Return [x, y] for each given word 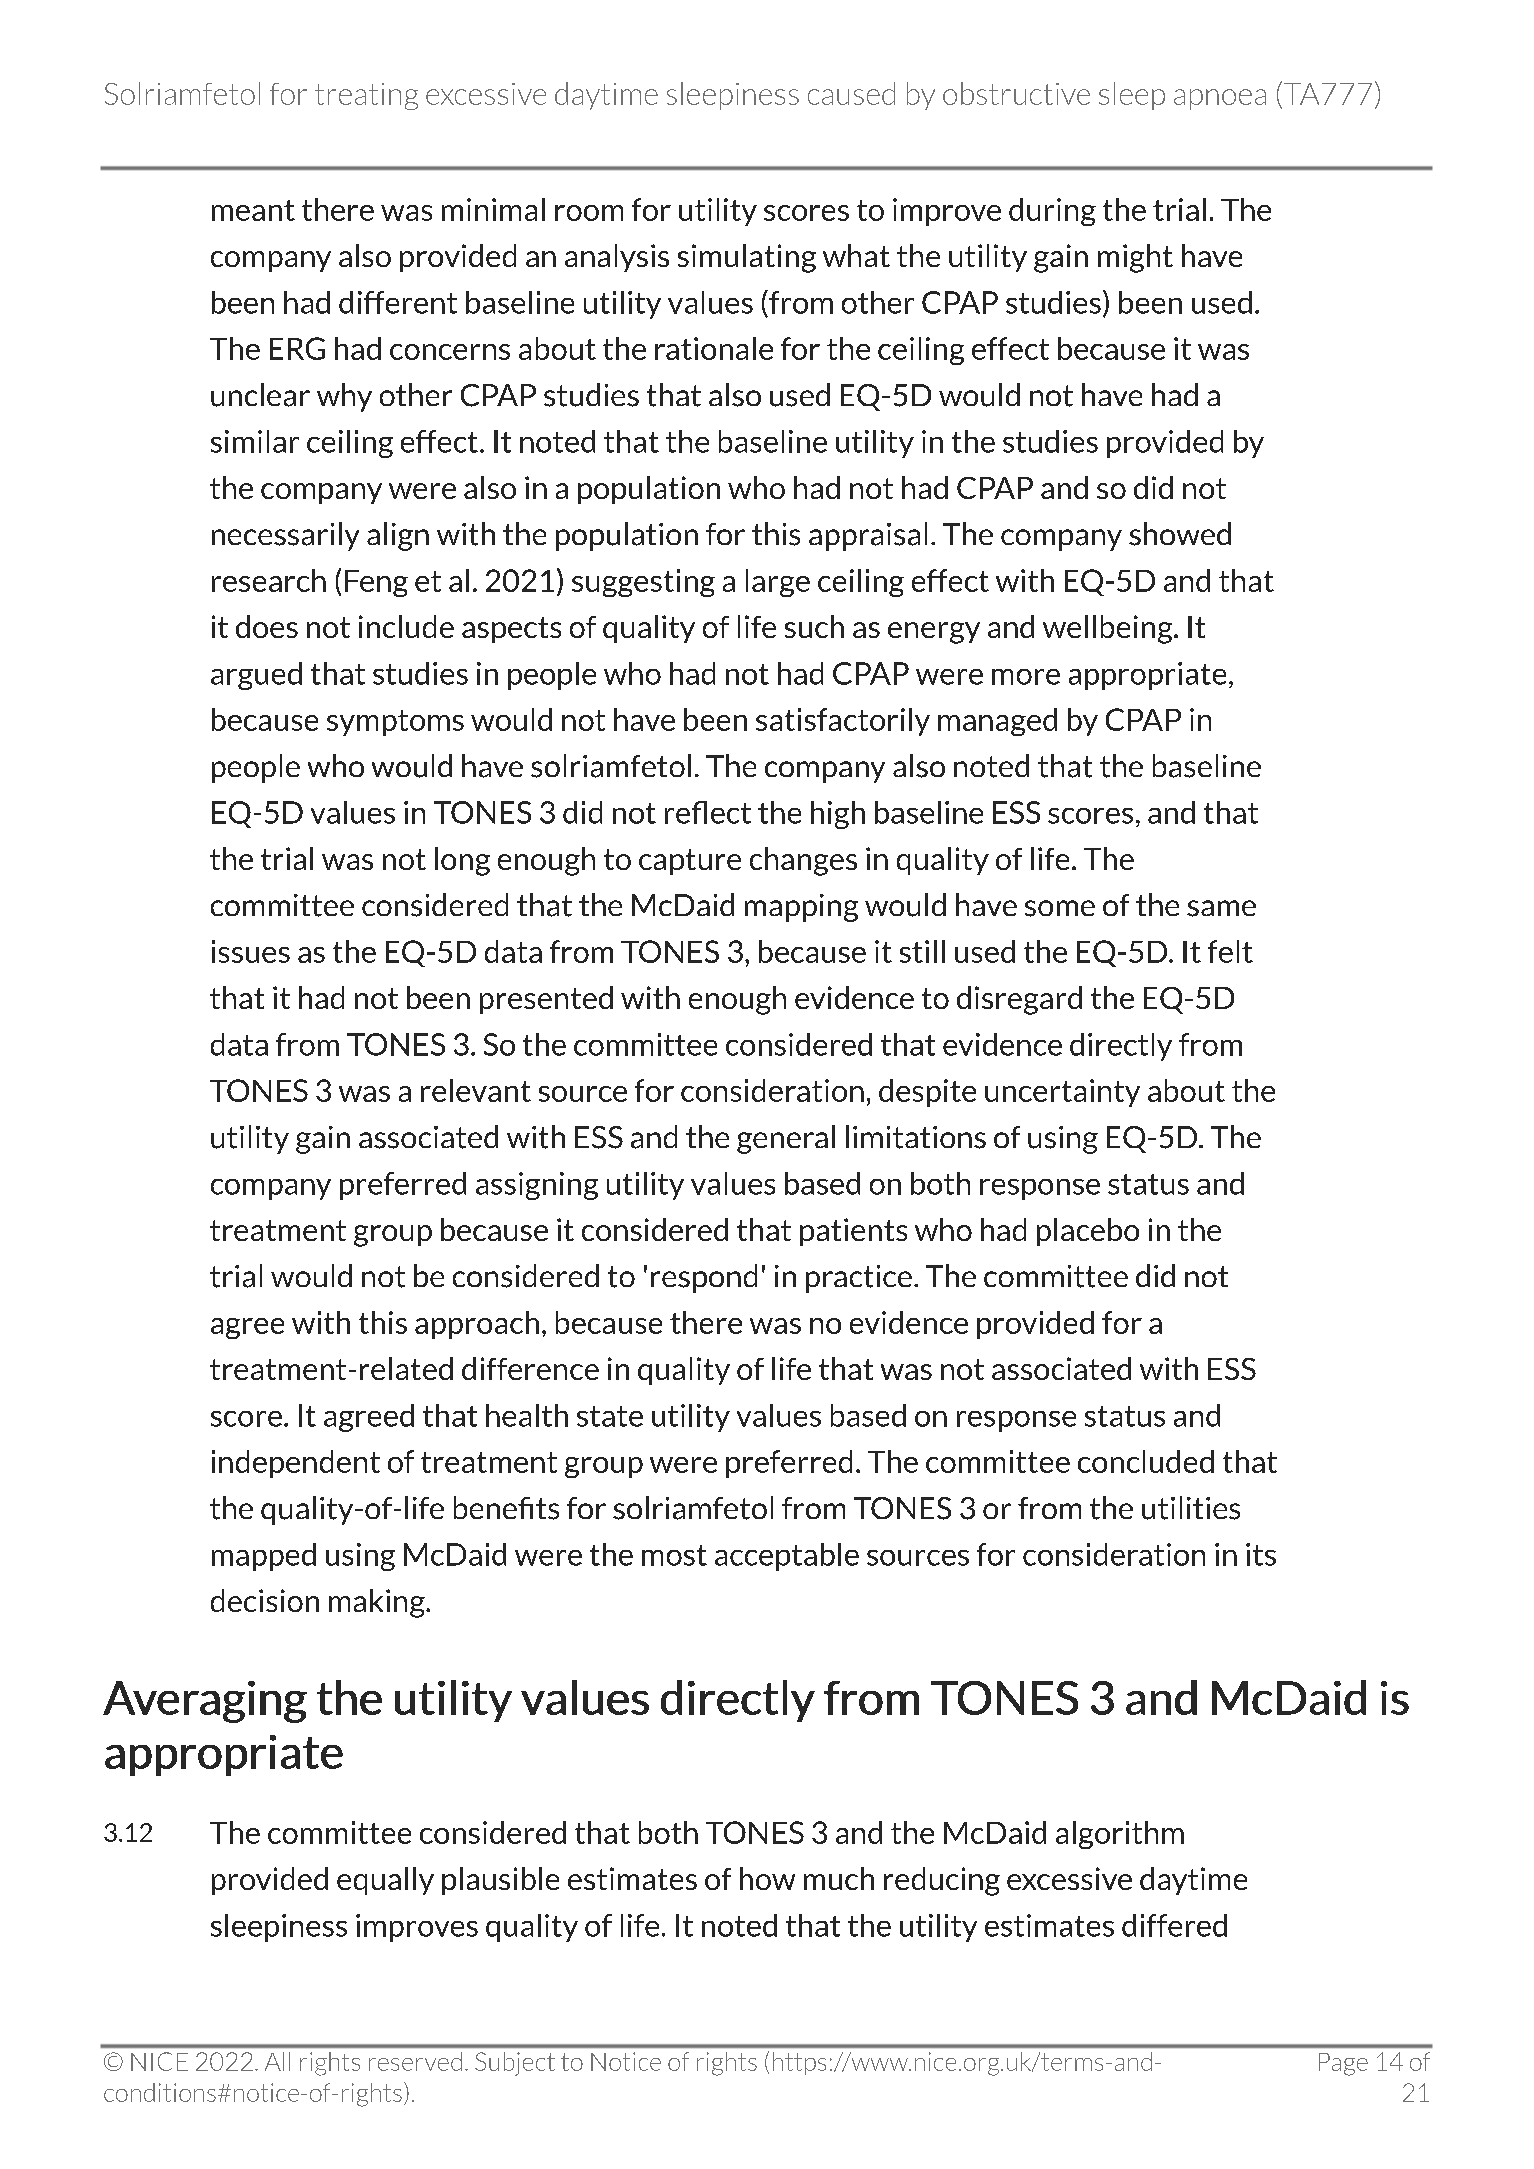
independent [296, 1464]
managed [997, 722]
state [610, 1416]
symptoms [395, 723]
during [1052, 212]
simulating [747, 258]
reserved [415, 2061]
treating [366, 96]
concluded [1146, 1461]
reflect [708, 812]
